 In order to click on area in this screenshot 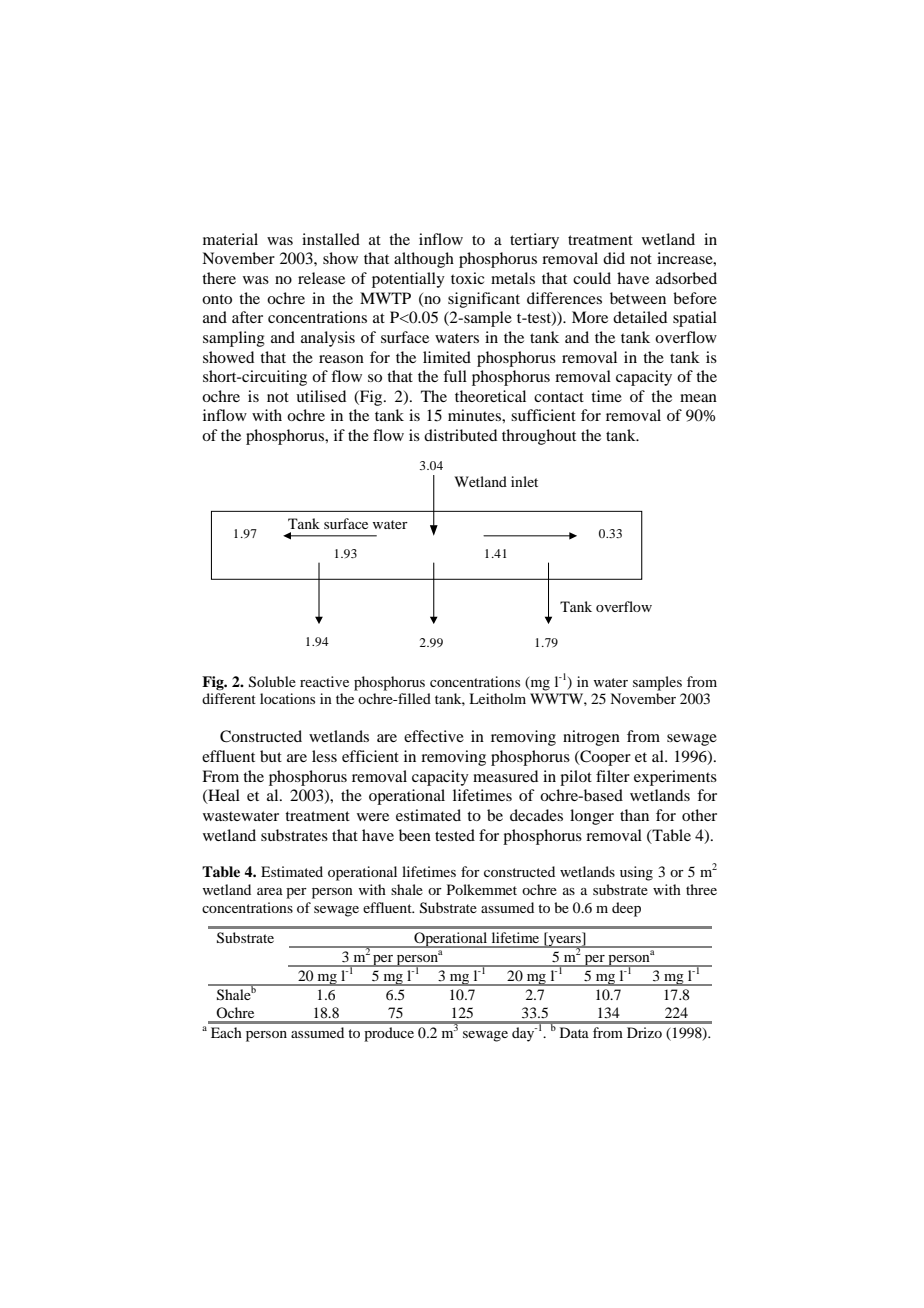, I will do `click(270, 891)`.
